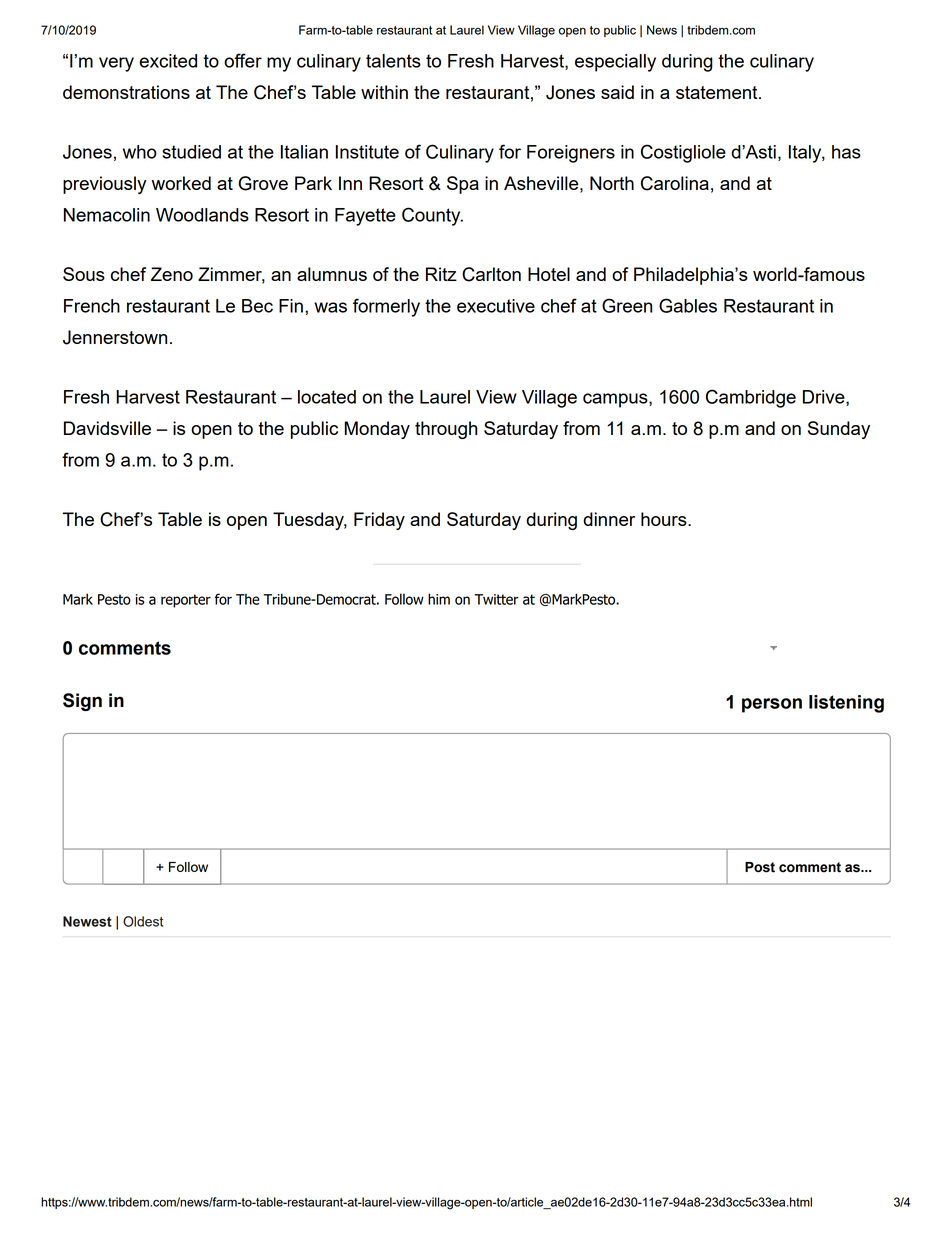 The image size is (952, 1233). I want to click on Friday, so click(379, 521).
